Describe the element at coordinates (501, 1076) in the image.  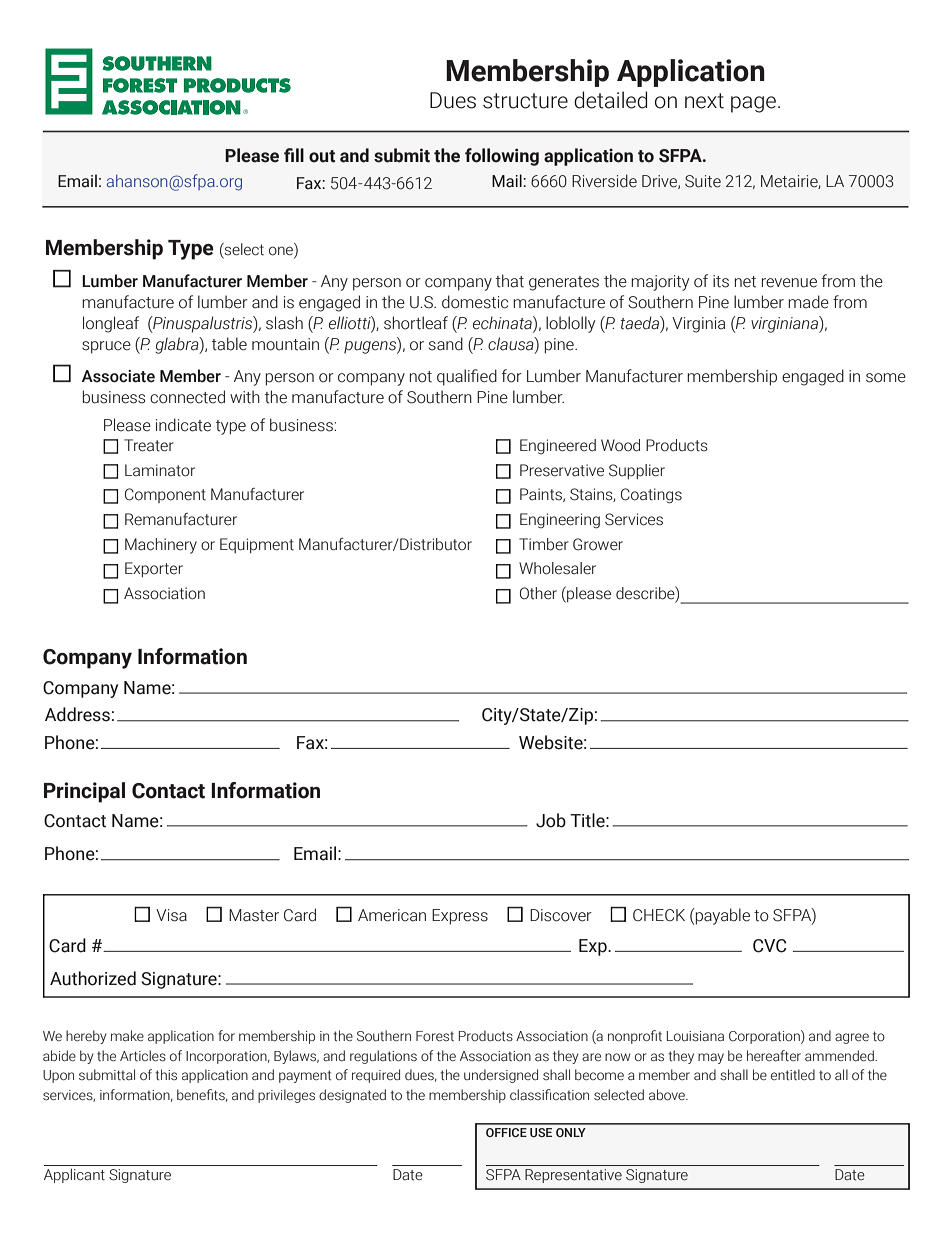
I see `undersigned` at that location.
